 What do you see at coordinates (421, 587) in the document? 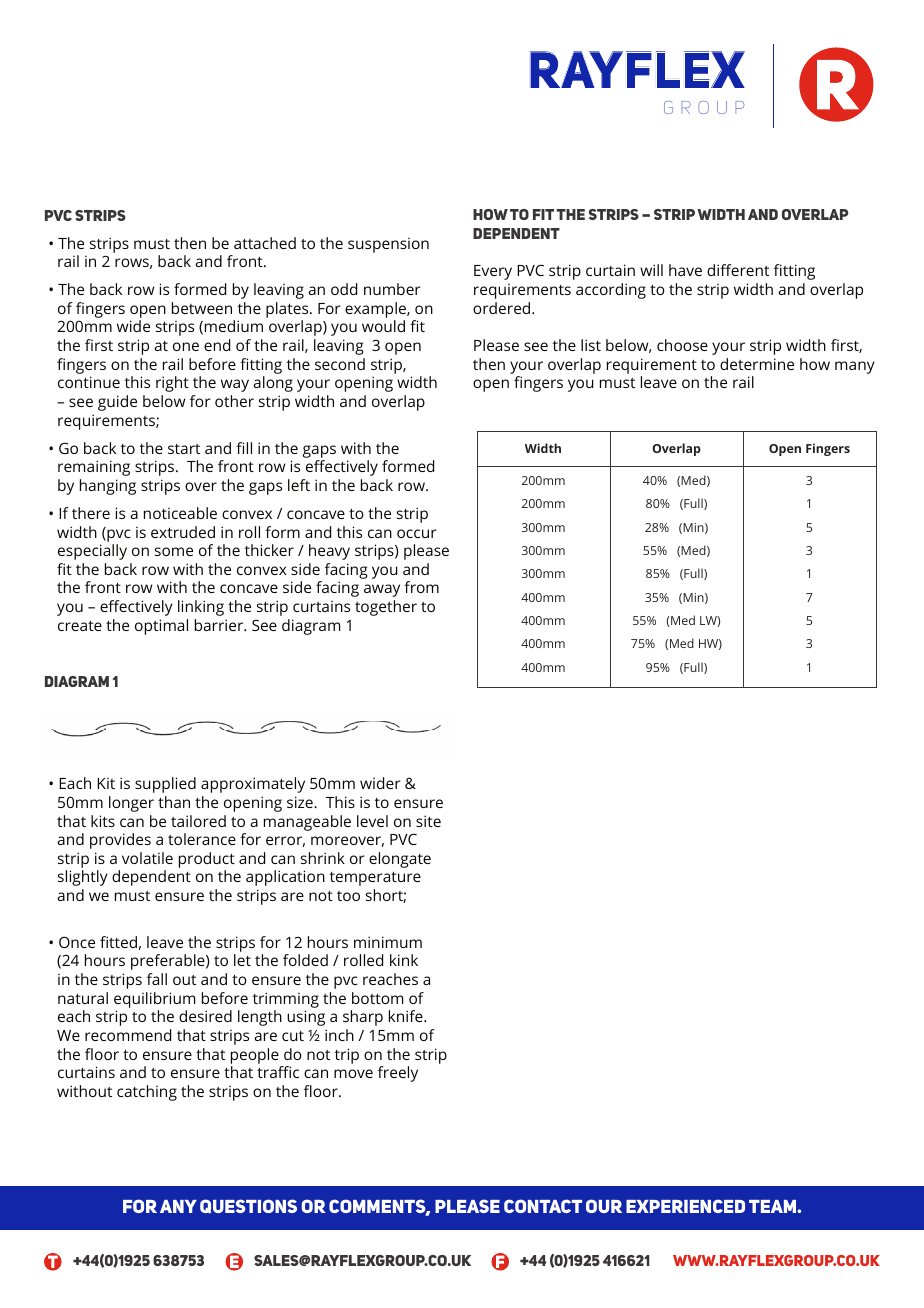
I see `from` at bounding box center [421, 587].
